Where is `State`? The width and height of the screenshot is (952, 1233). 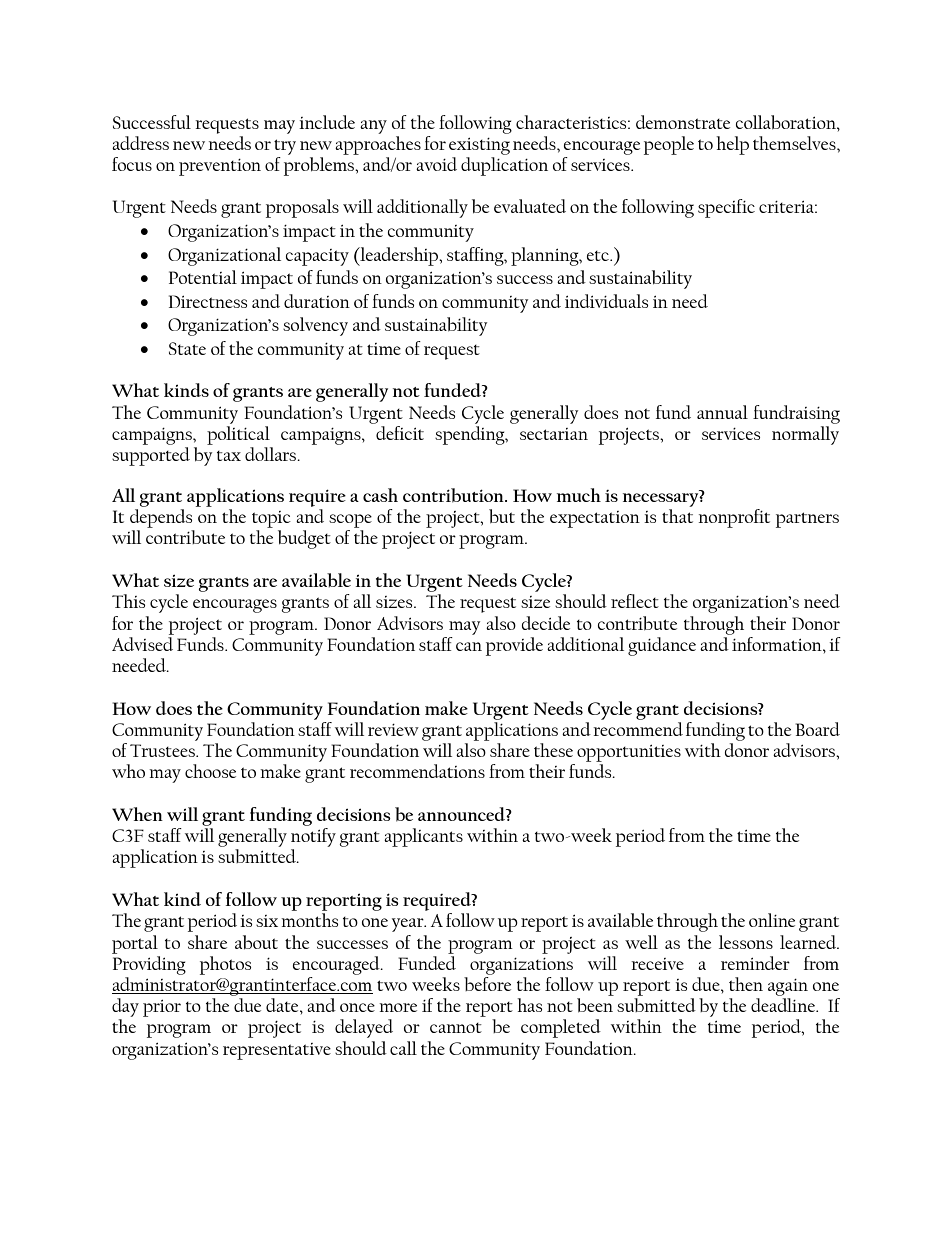 State is located at coordinates (187, 348).
